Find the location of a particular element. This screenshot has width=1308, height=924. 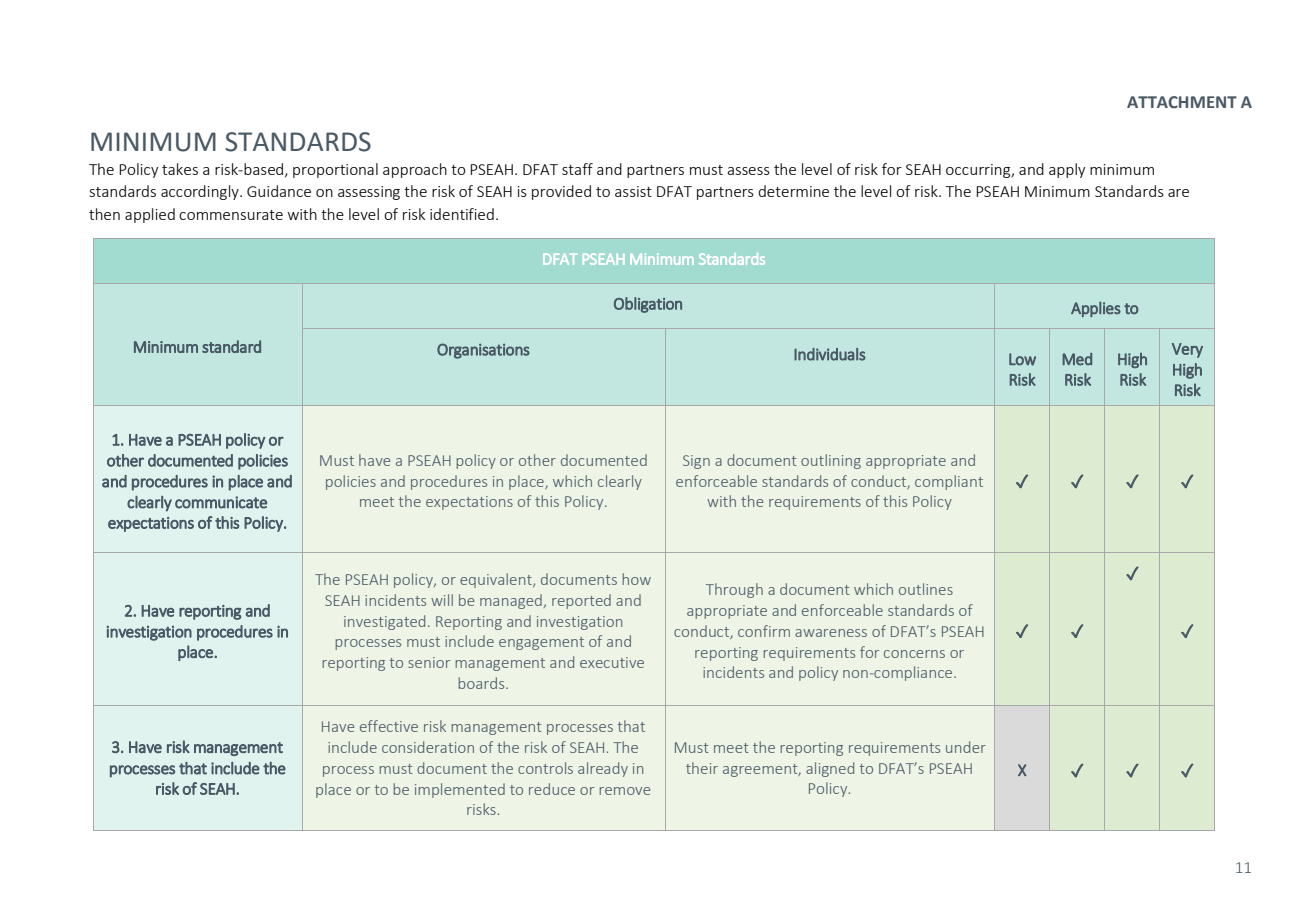

takes is located at coordinates (180, 169).
